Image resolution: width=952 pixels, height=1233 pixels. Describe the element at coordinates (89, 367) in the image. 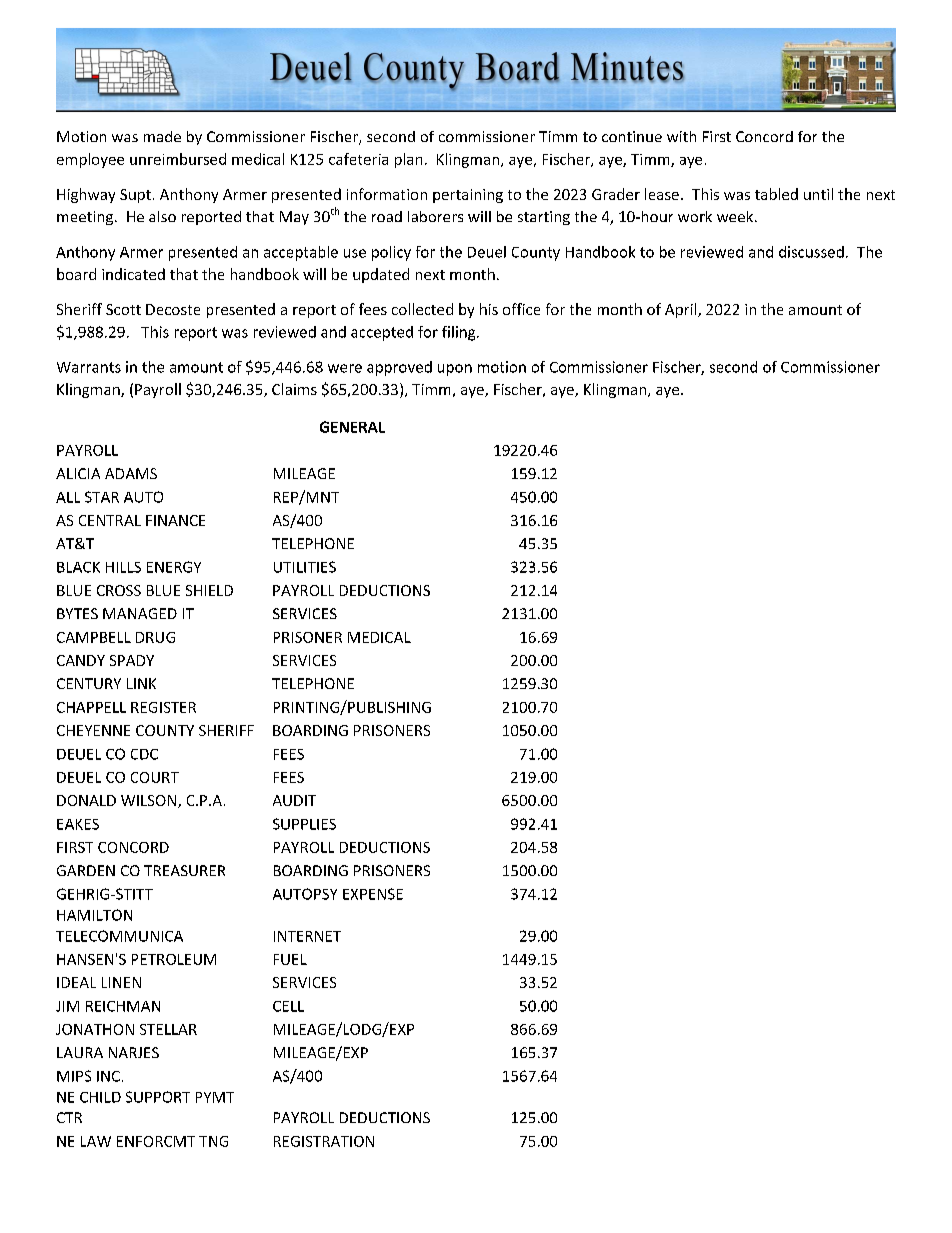

I see `Warrants` at that location.
